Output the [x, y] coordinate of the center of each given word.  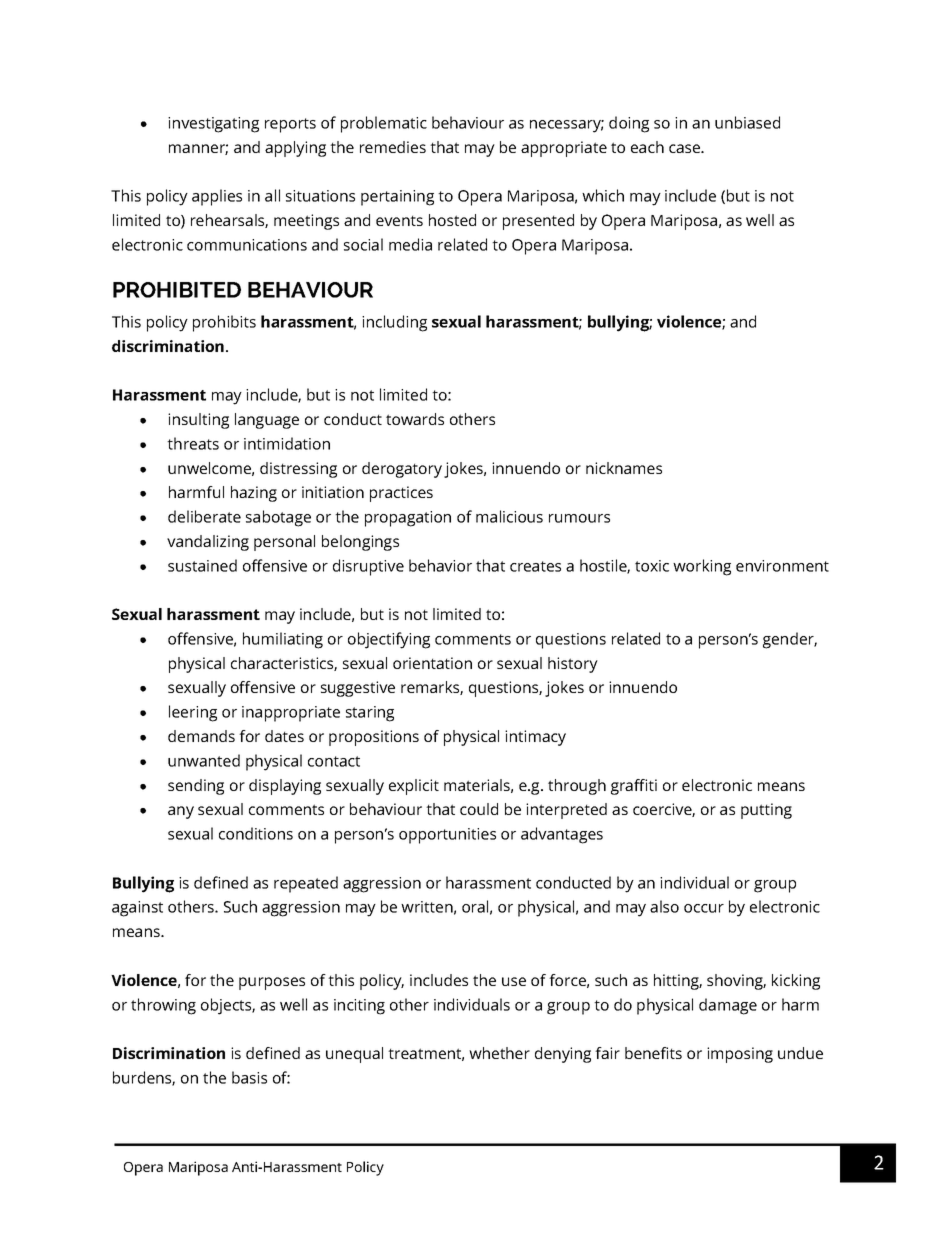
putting [766, 811]
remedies [393, 147]
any [181, 812]
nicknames [624, 468]
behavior [440, 565]
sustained [202, 565]
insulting [198, 421]
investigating [213, 125]
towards [415, 419]
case [685, 148]
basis [249, 1077]
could [479, 809]
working [702, 567]
